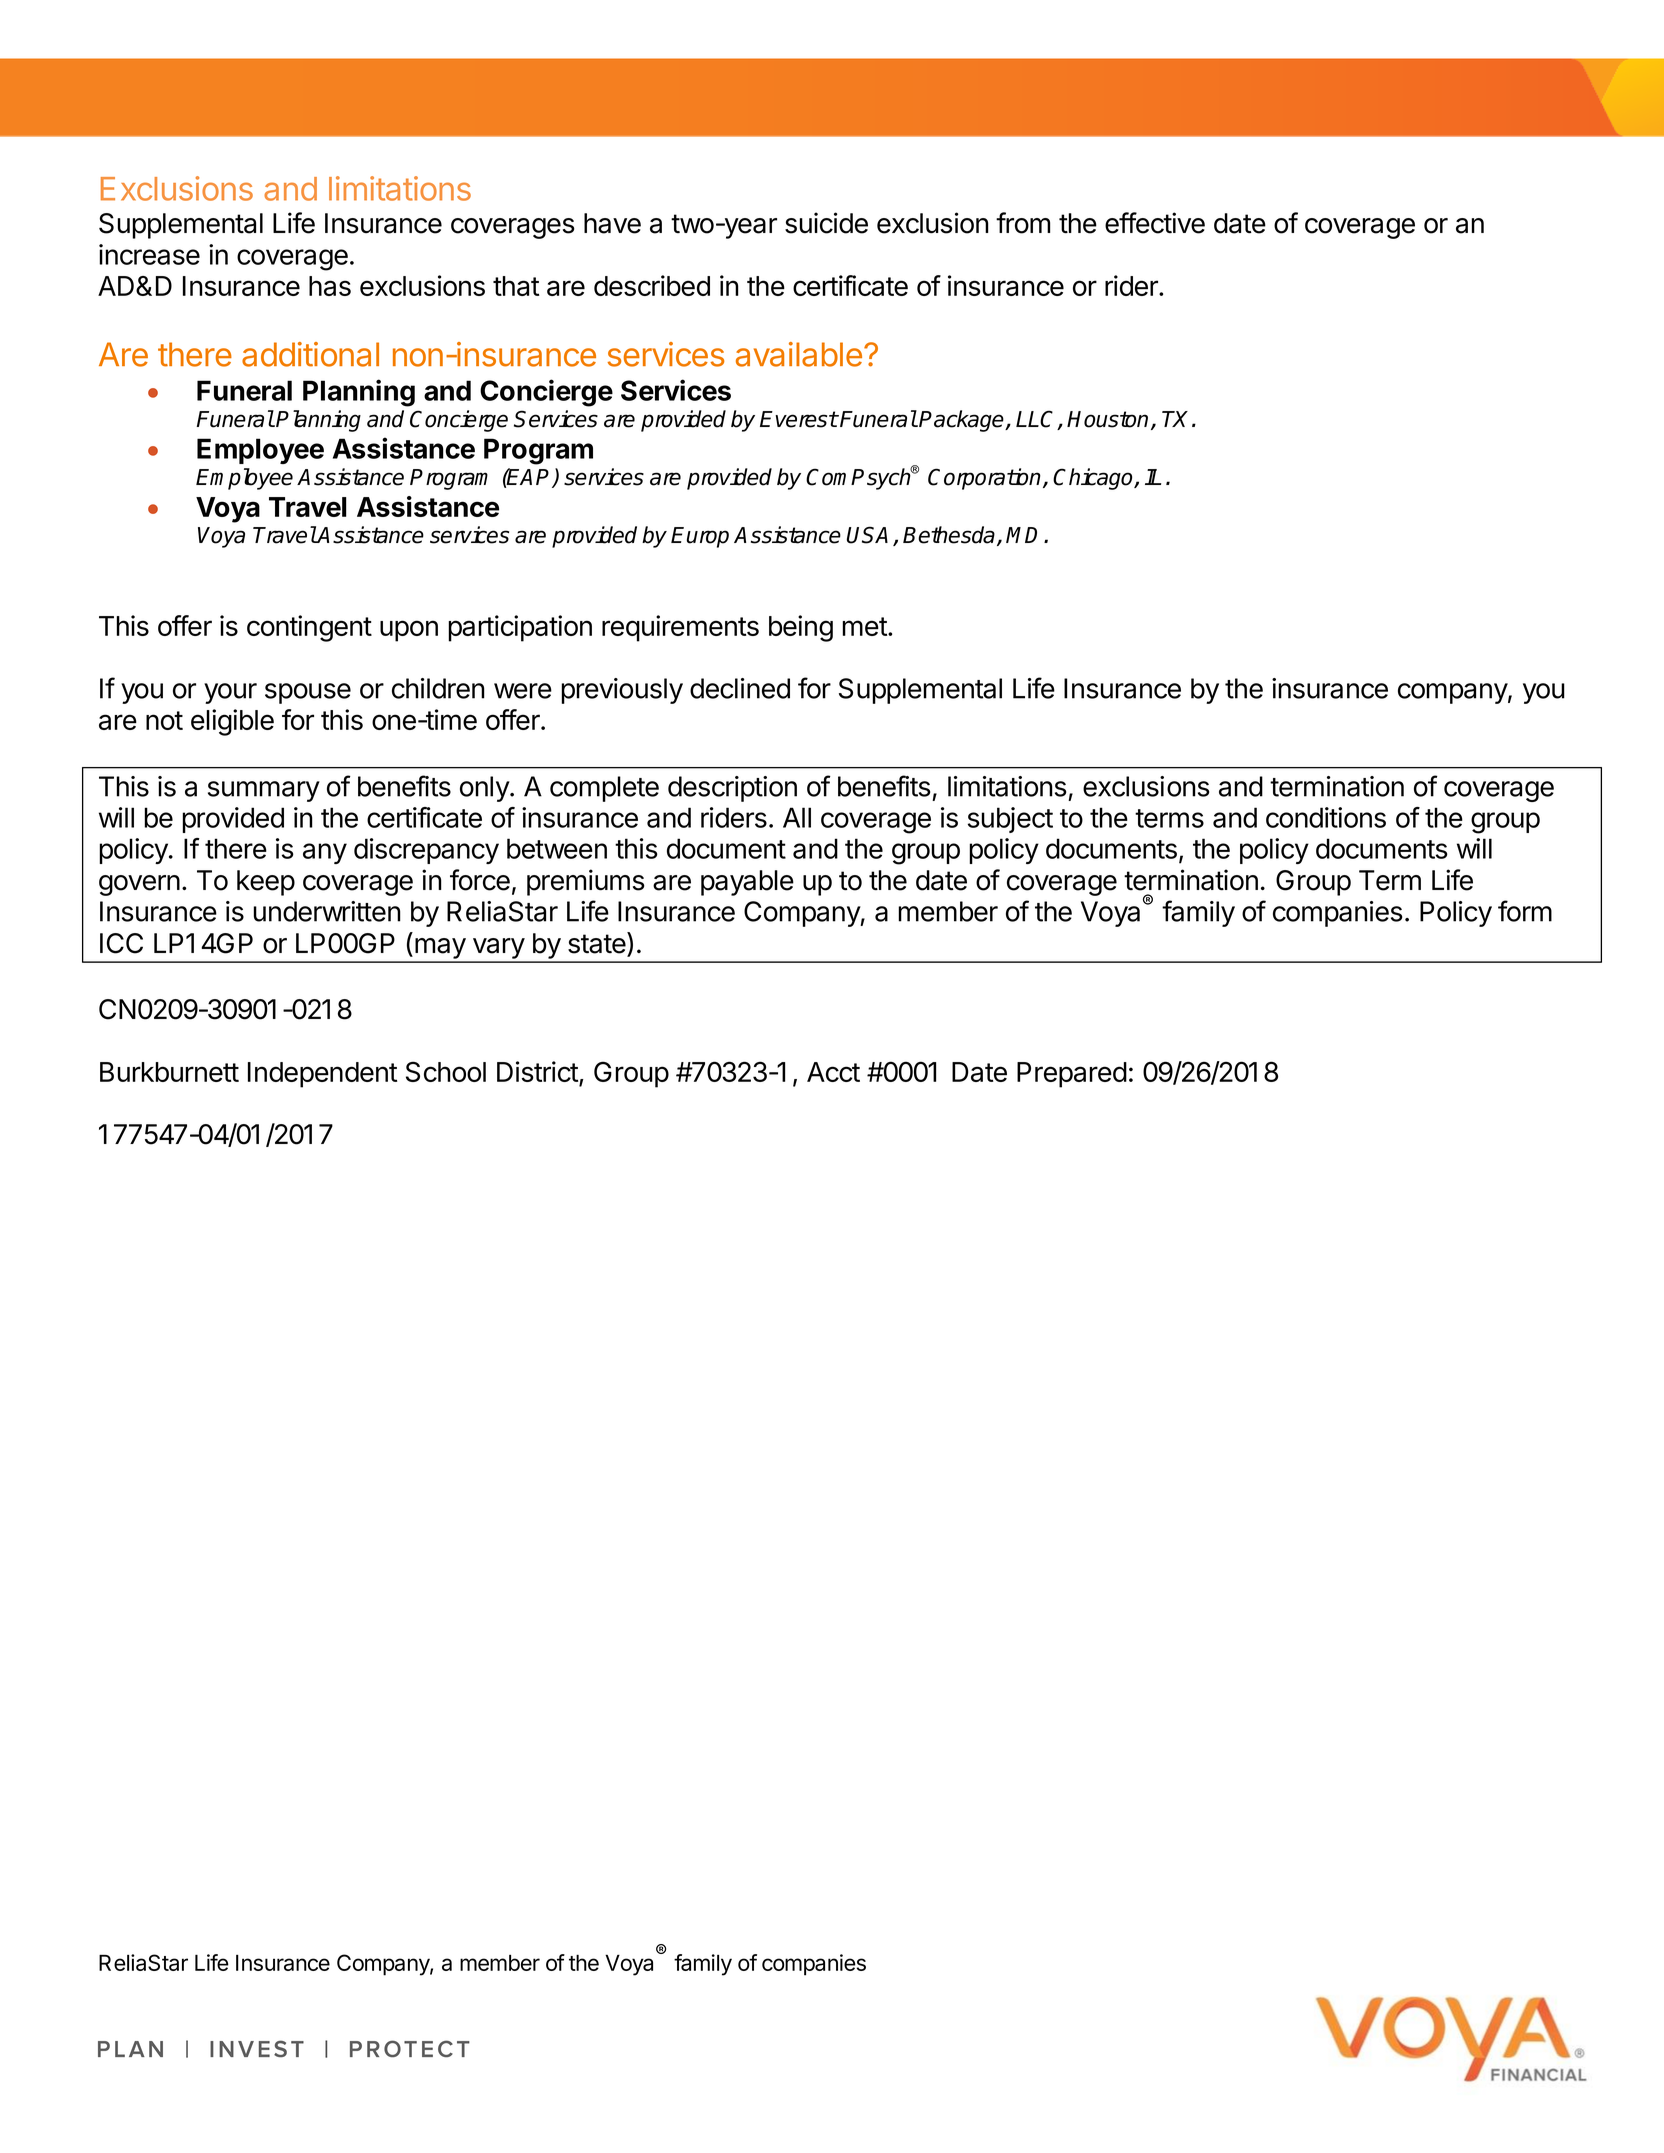 The height and width of the page is (2153, 1664). Describe the element at coordinates (309, 628) in the page. I see `contingent` at that location.
